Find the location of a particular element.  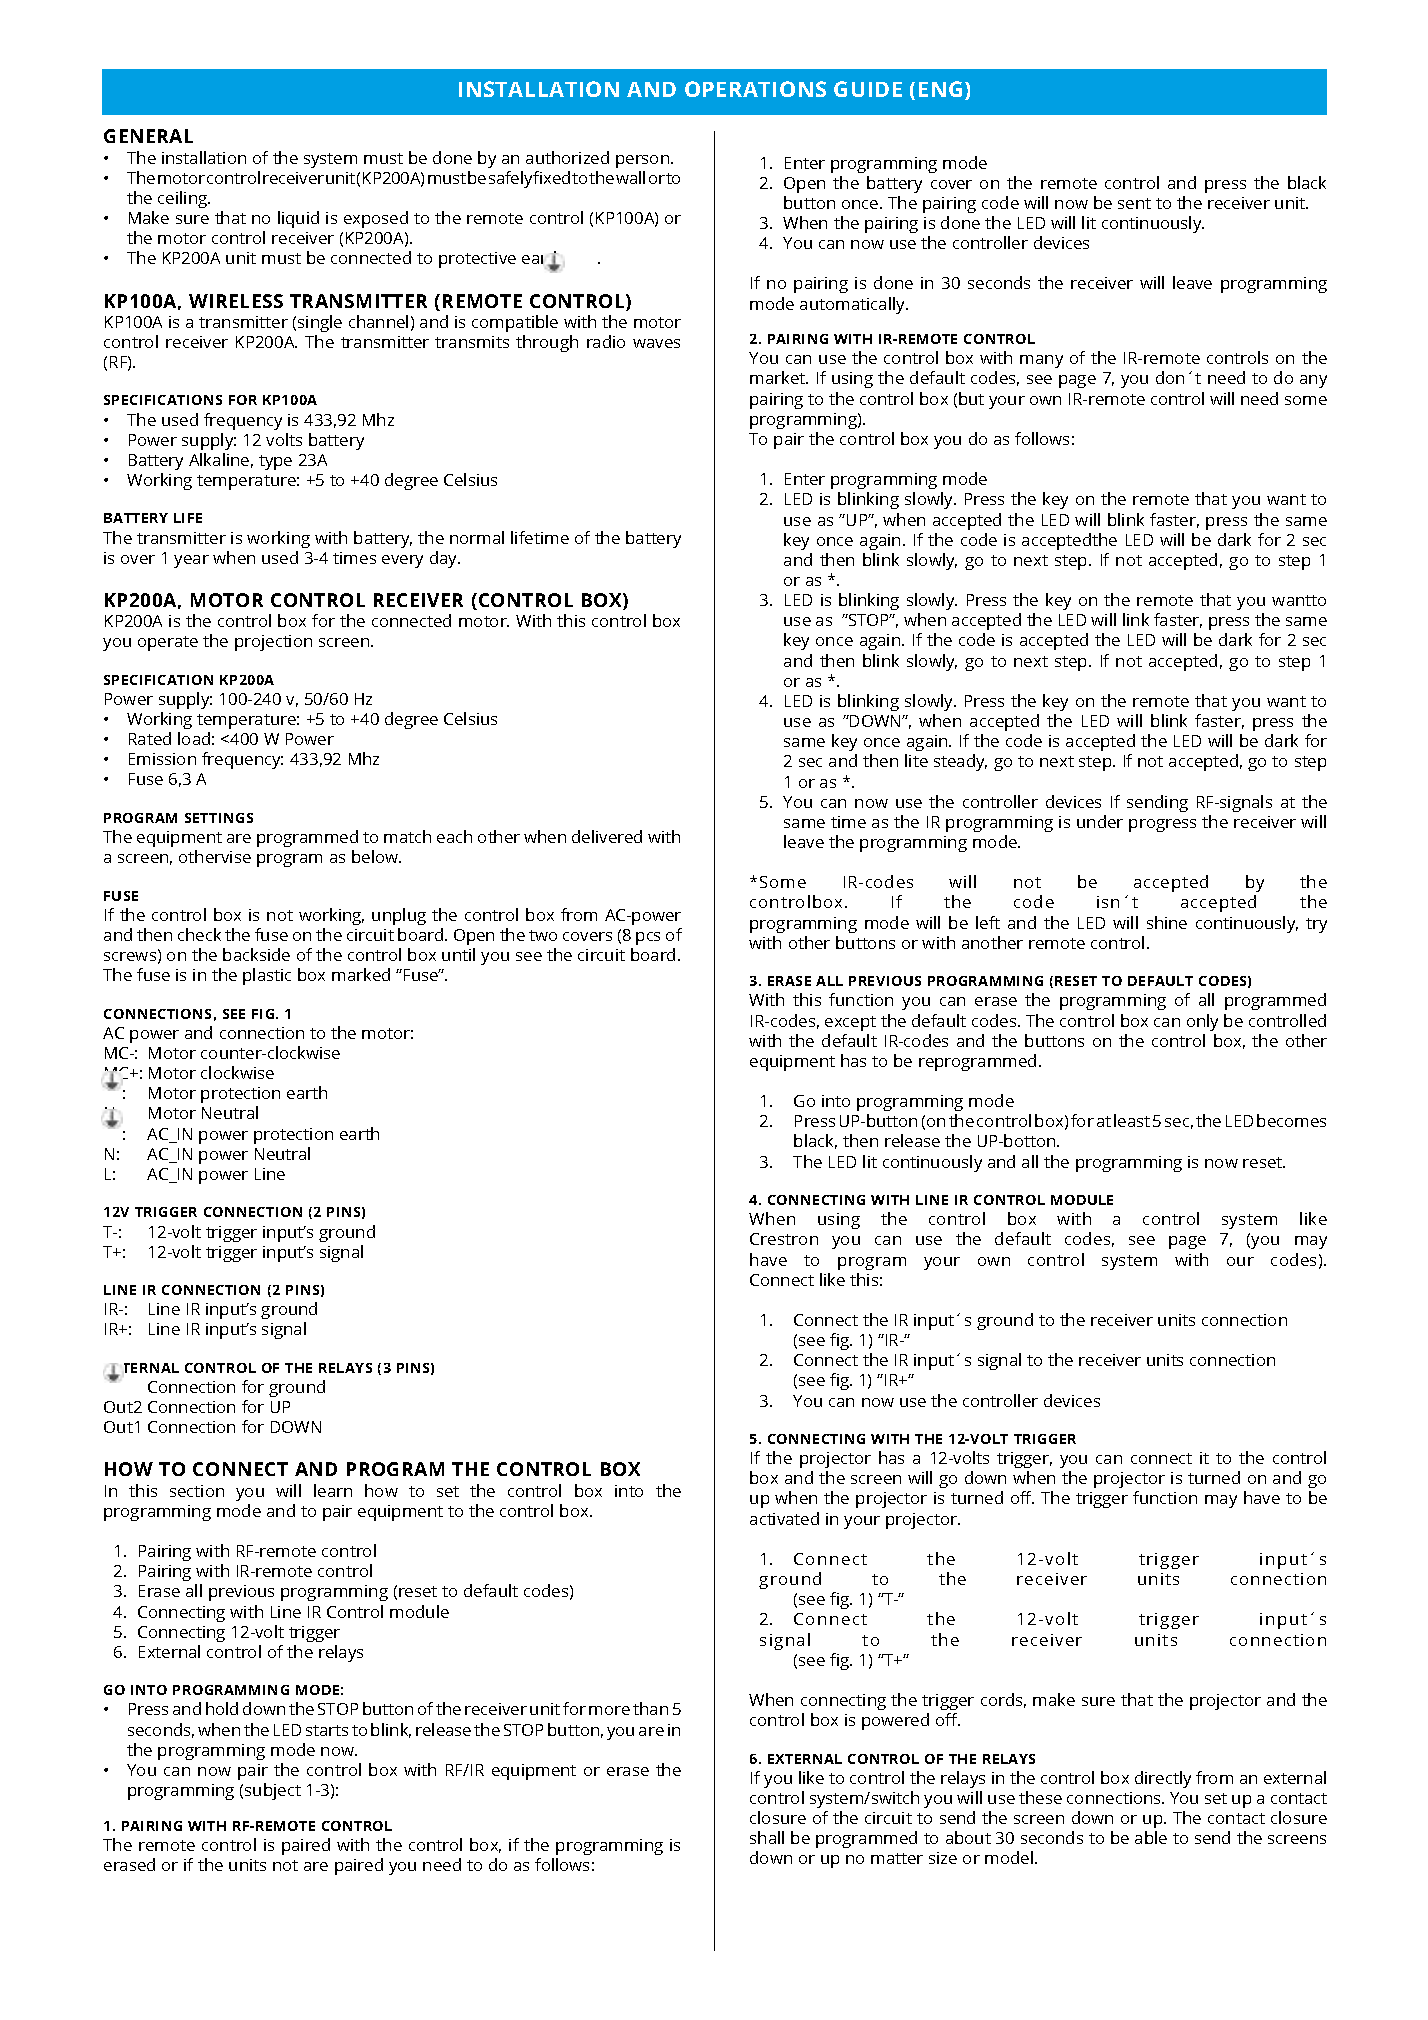

shine is located at coordinates (1167, 922).
